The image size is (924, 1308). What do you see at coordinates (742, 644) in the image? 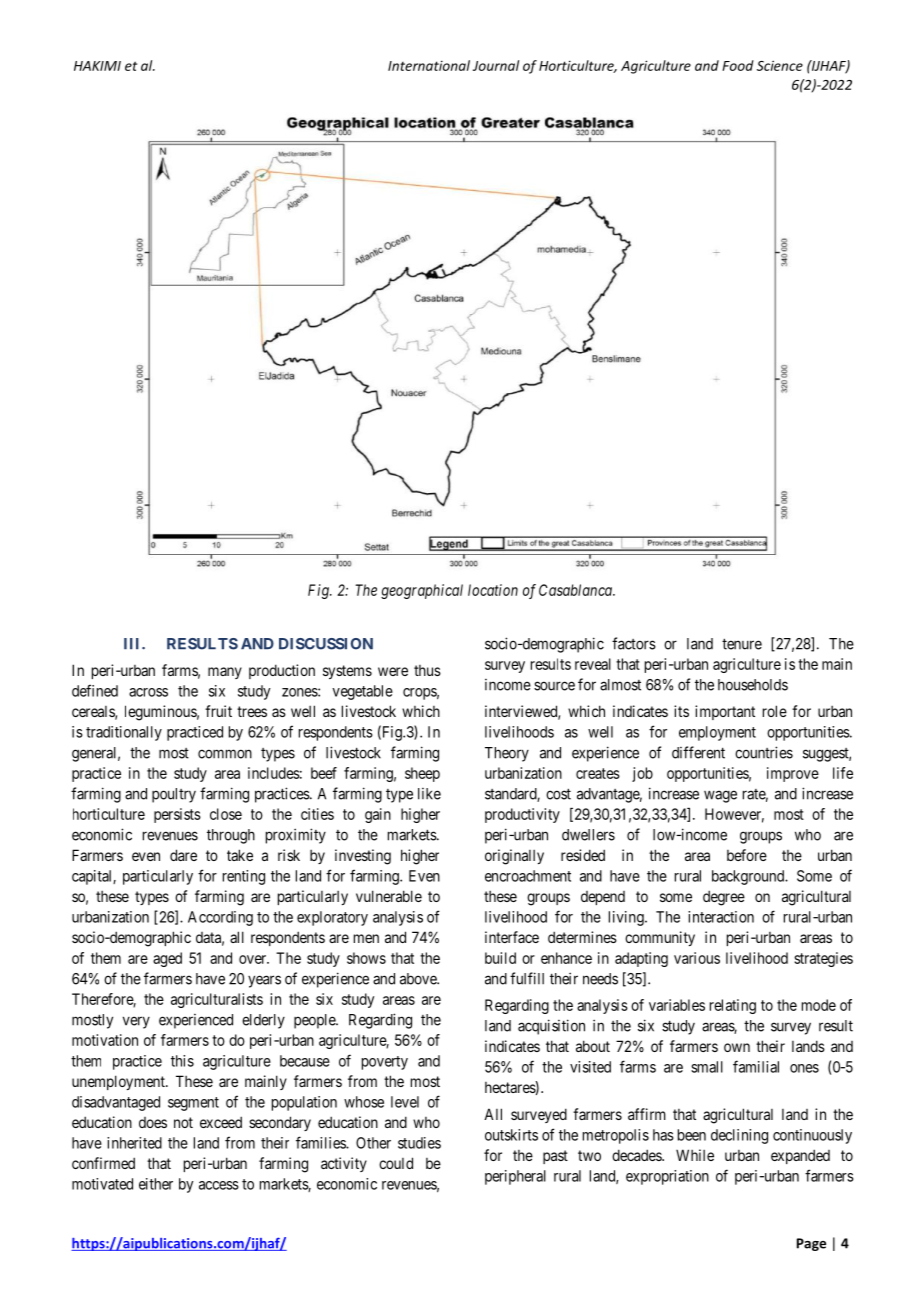
I see `tenure` at bounding box center [742, 644].
